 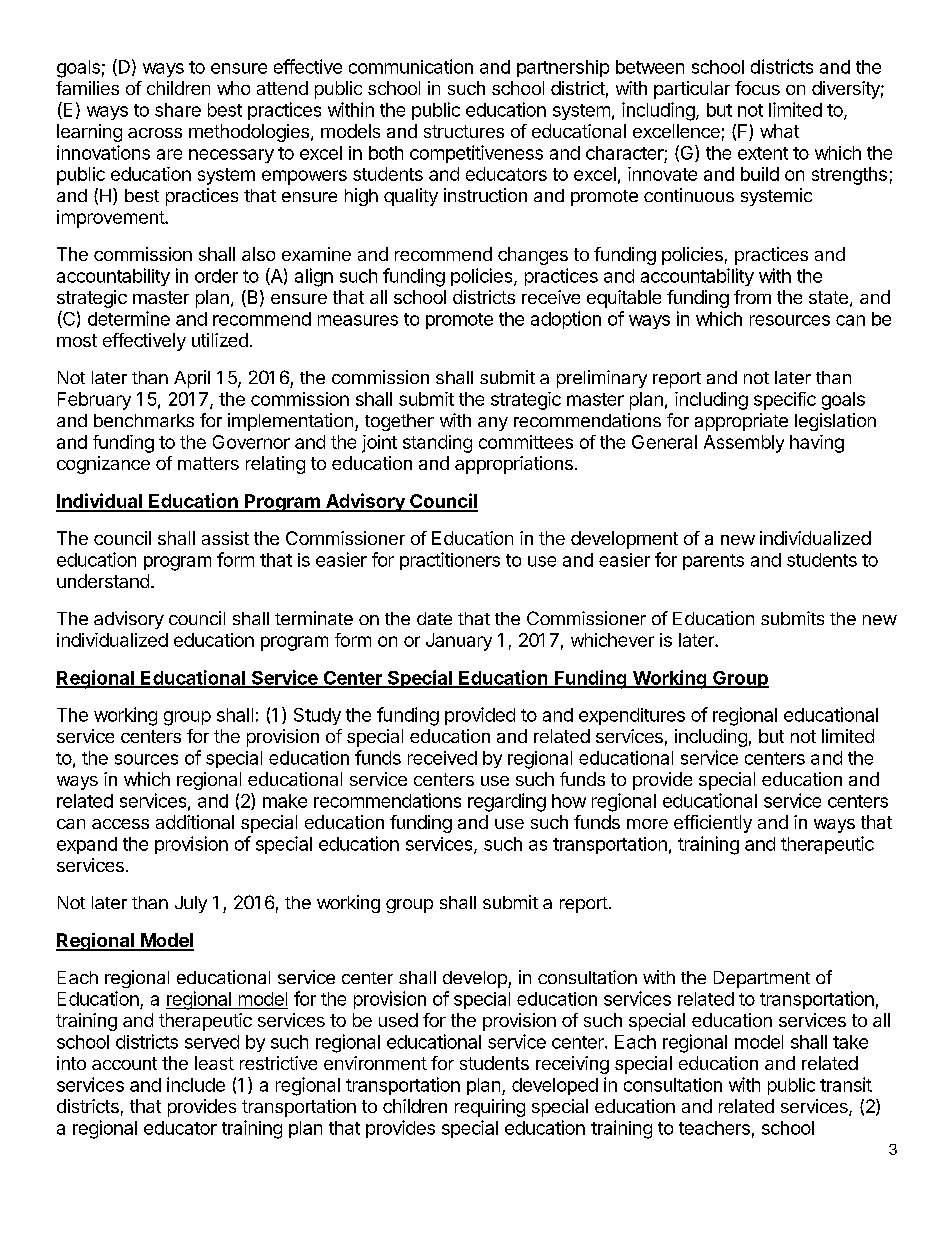 What do you see at coordinates (196, 1084) in the document?
I see `include` at bounding box center [196, 1084].
